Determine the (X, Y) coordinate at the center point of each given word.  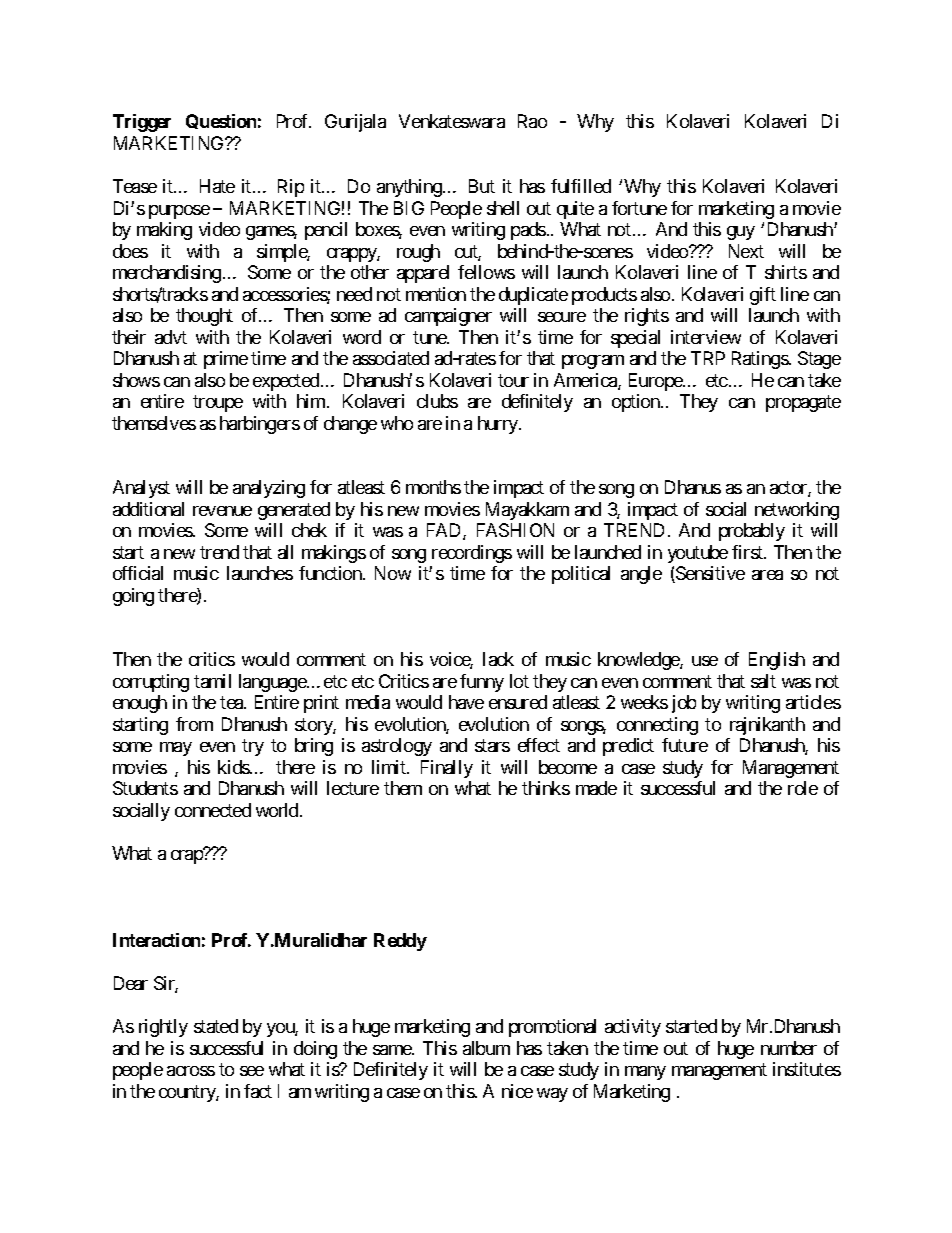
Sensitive (709, 574)
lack (498, 659)
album (486, 1048)
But (482, 186)
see (252, 1071)
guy (741, 233)
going (133, 597)
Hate (217, 186)
